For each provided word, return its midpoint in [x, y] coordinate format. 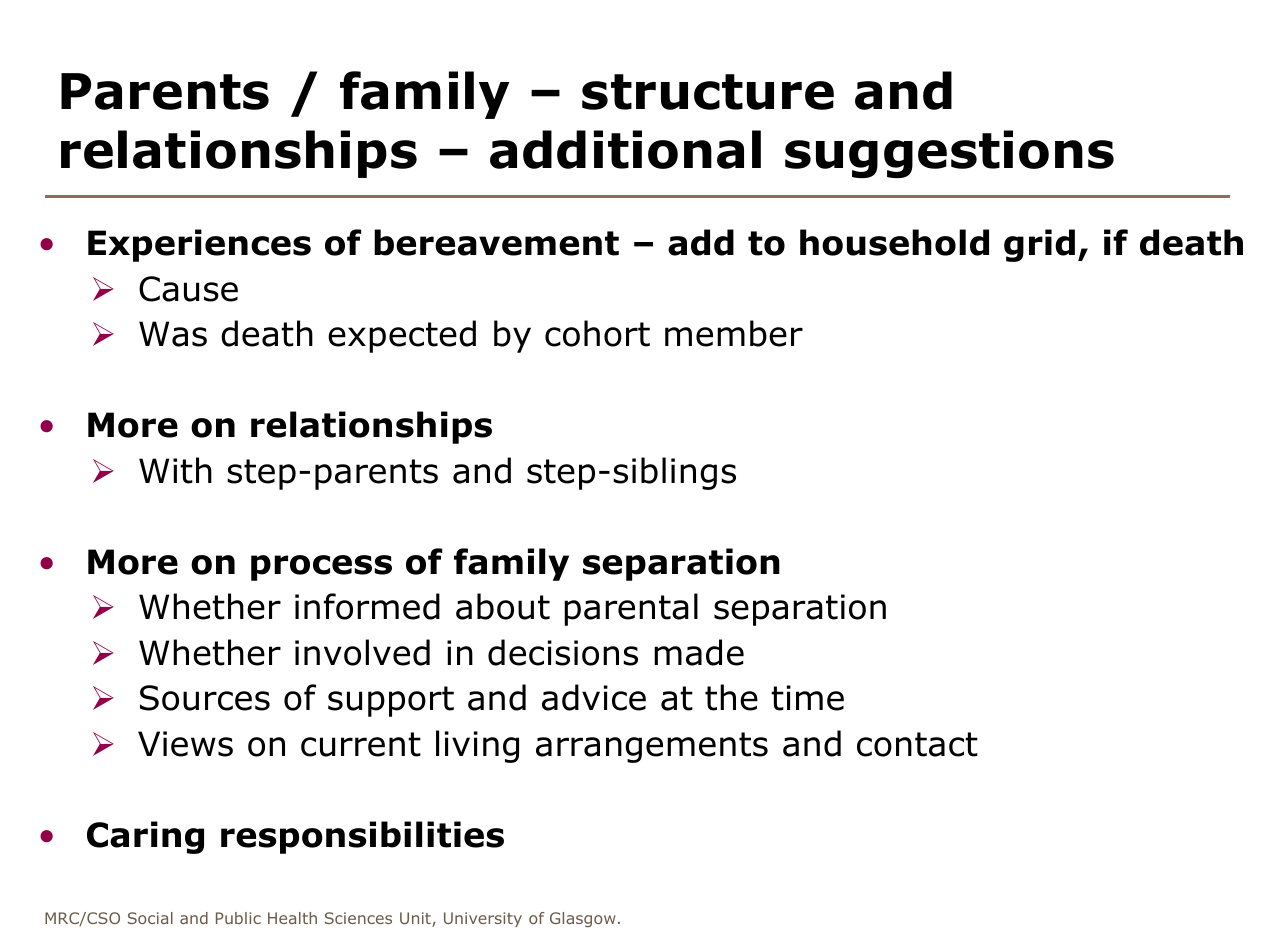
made [699, 652]
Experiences [199, 245]
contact [917, 744]
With [175, 470]
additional [625, 149]
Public [238, 918]
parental [631, 609]
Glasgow [583, 919]
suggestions [949, 154]
